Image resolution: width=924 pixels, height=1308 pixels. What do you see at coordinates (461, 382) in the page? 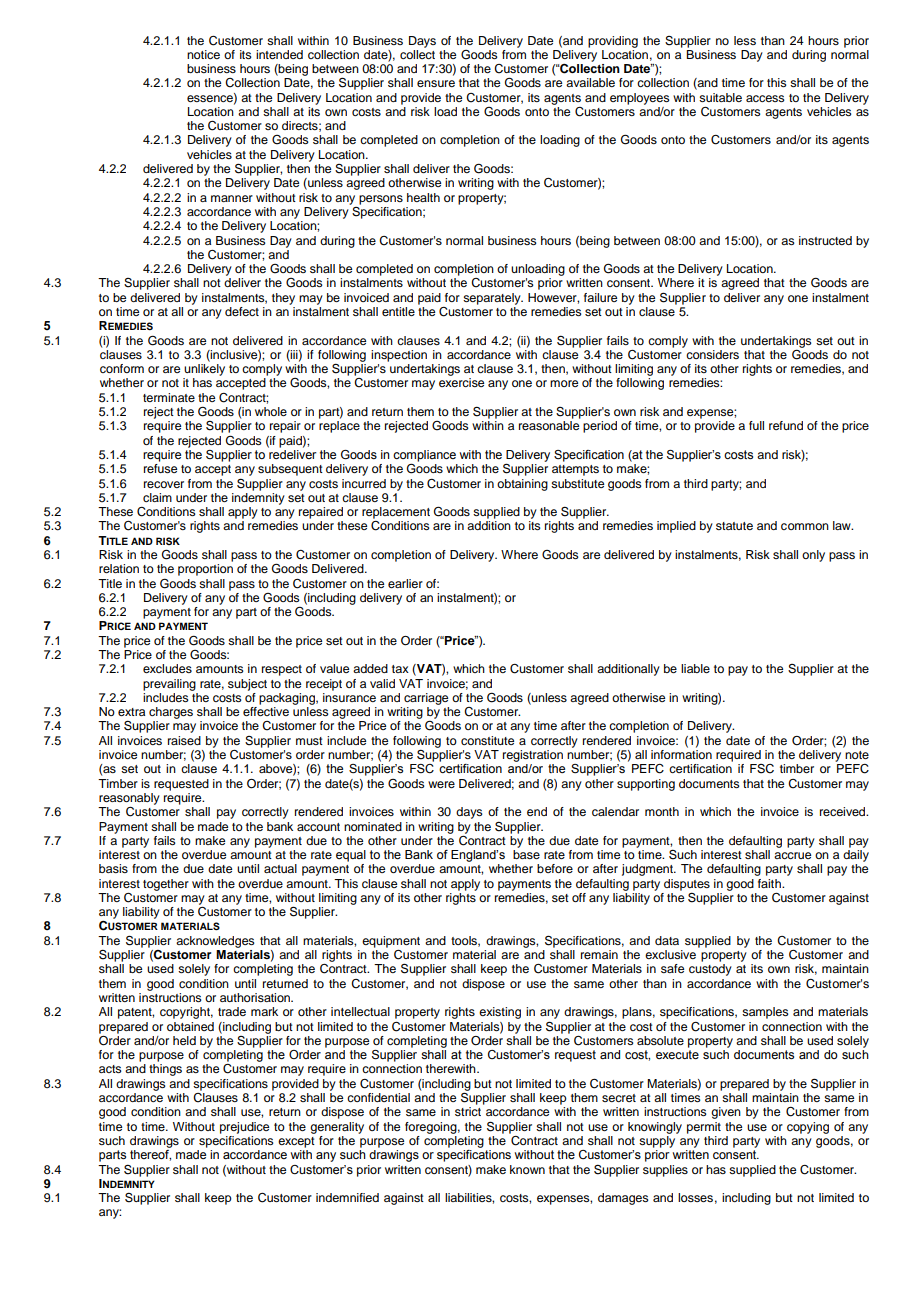
I see `exercise` at bounding box center [461, 382].
